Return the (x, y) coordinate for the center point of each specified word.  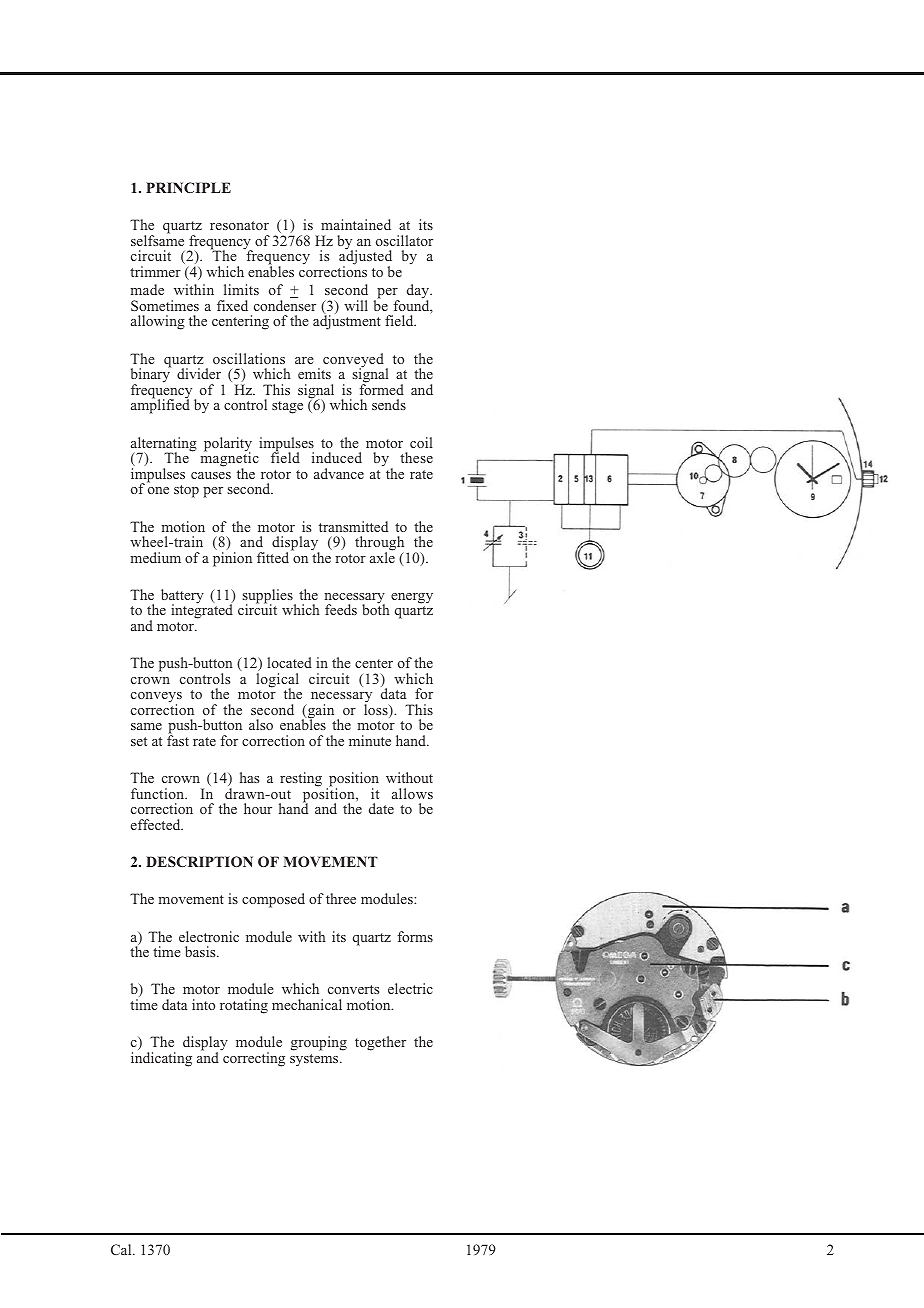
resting (301, 779)
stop (186, 491)
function (159, 793)
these (416, 457)
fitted (274, 556)
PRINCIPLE (188, 187)
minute (370, 740)
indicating (161, 1059)
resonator (239, 225)
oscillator (404, 240)
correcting (253, 1058)
